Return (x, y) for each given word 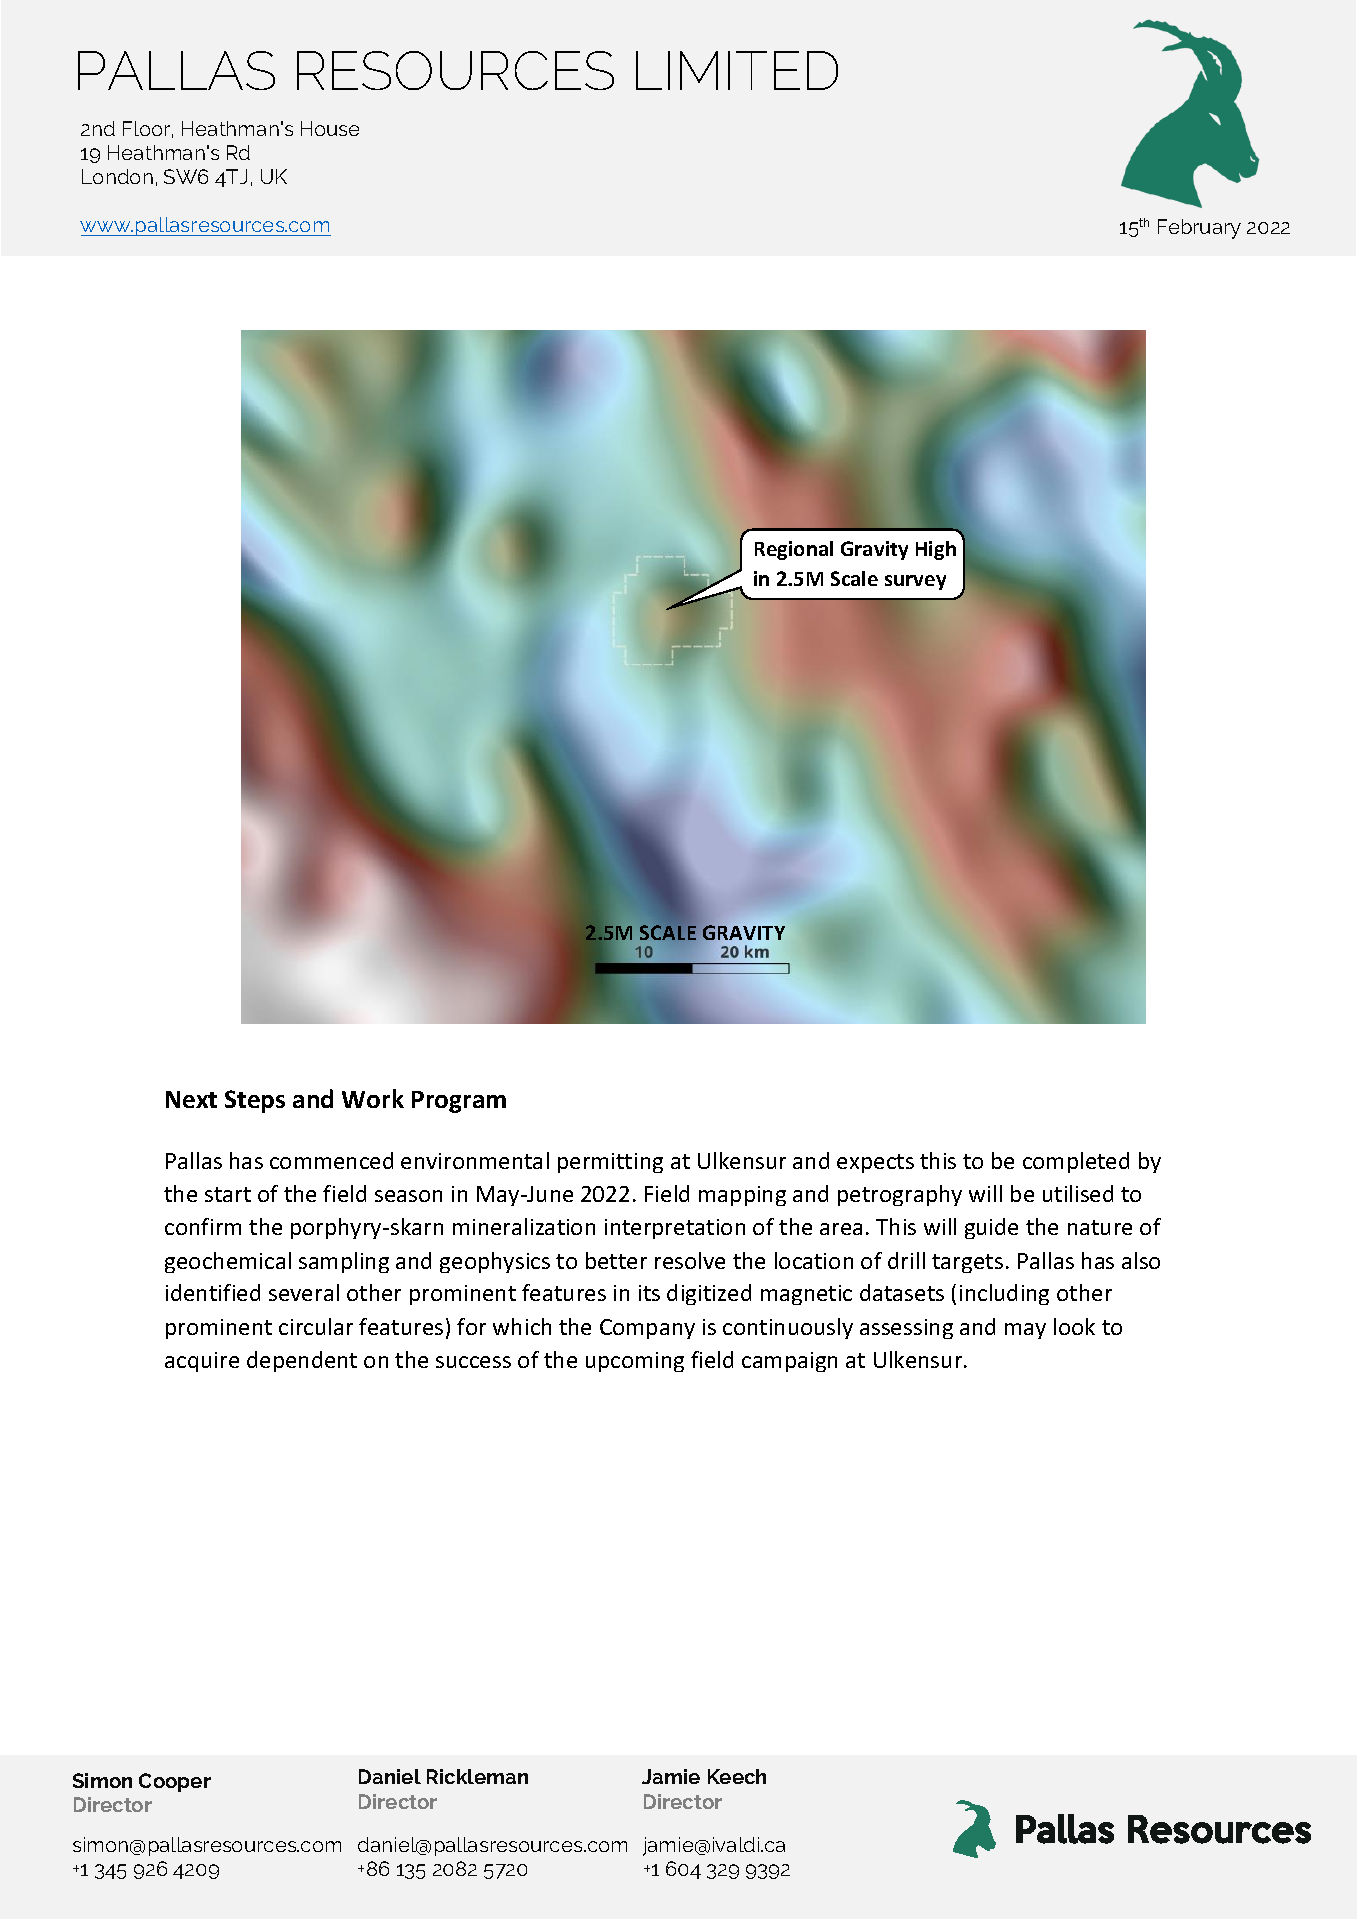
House (330, 128)
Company (647, 1329)
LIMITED (737, 70)
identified (213, 1292)
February (1199, 229)
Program (459, 1102)
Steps (255, 1101)
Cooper (175, 1782)
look (1074, 1326)
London (117, 176)
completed (1076, 1162)
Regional (794, 550)
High (936, 550)
